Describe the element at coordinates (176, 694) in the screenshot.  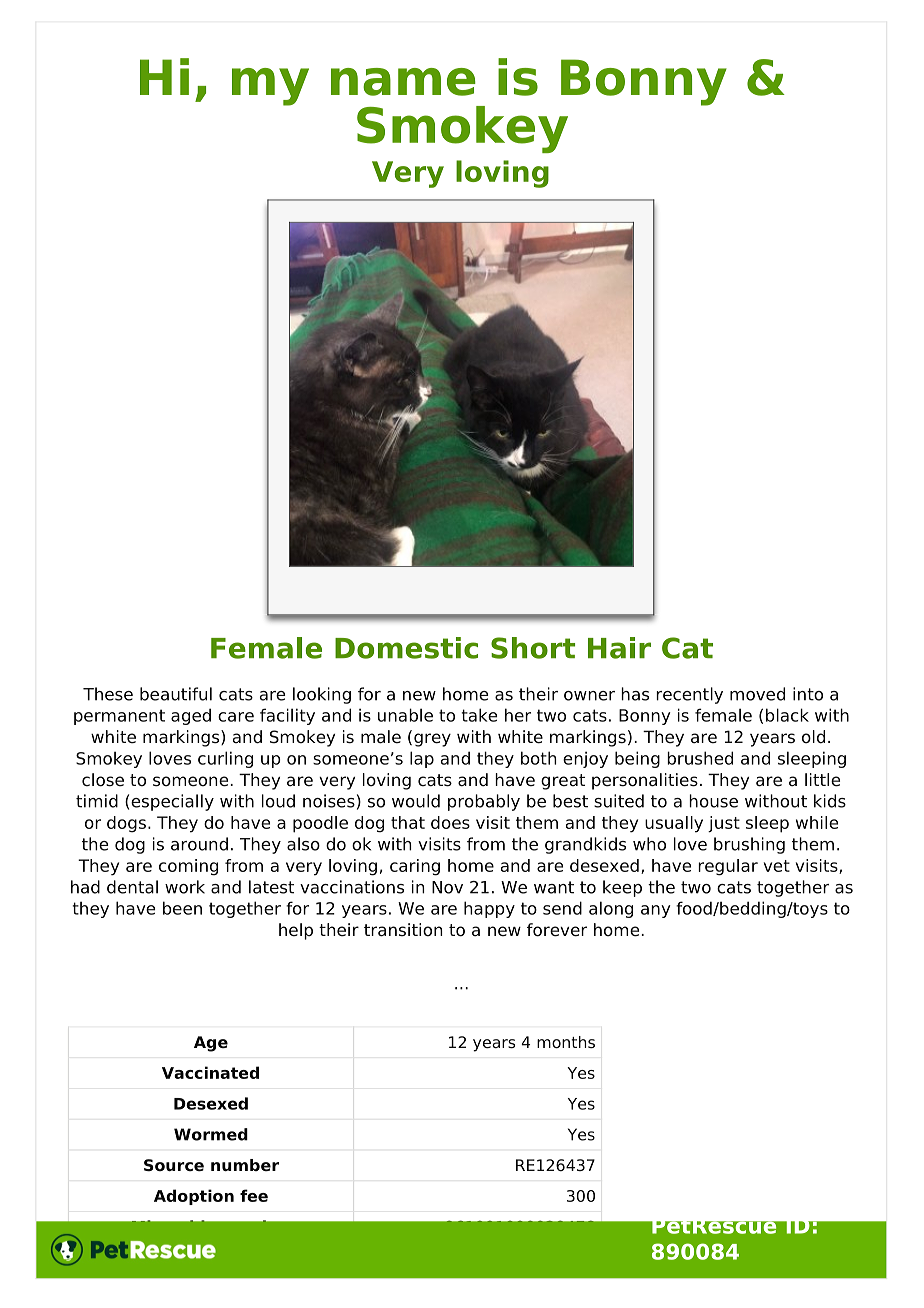
I see `beautiful` at that location.
